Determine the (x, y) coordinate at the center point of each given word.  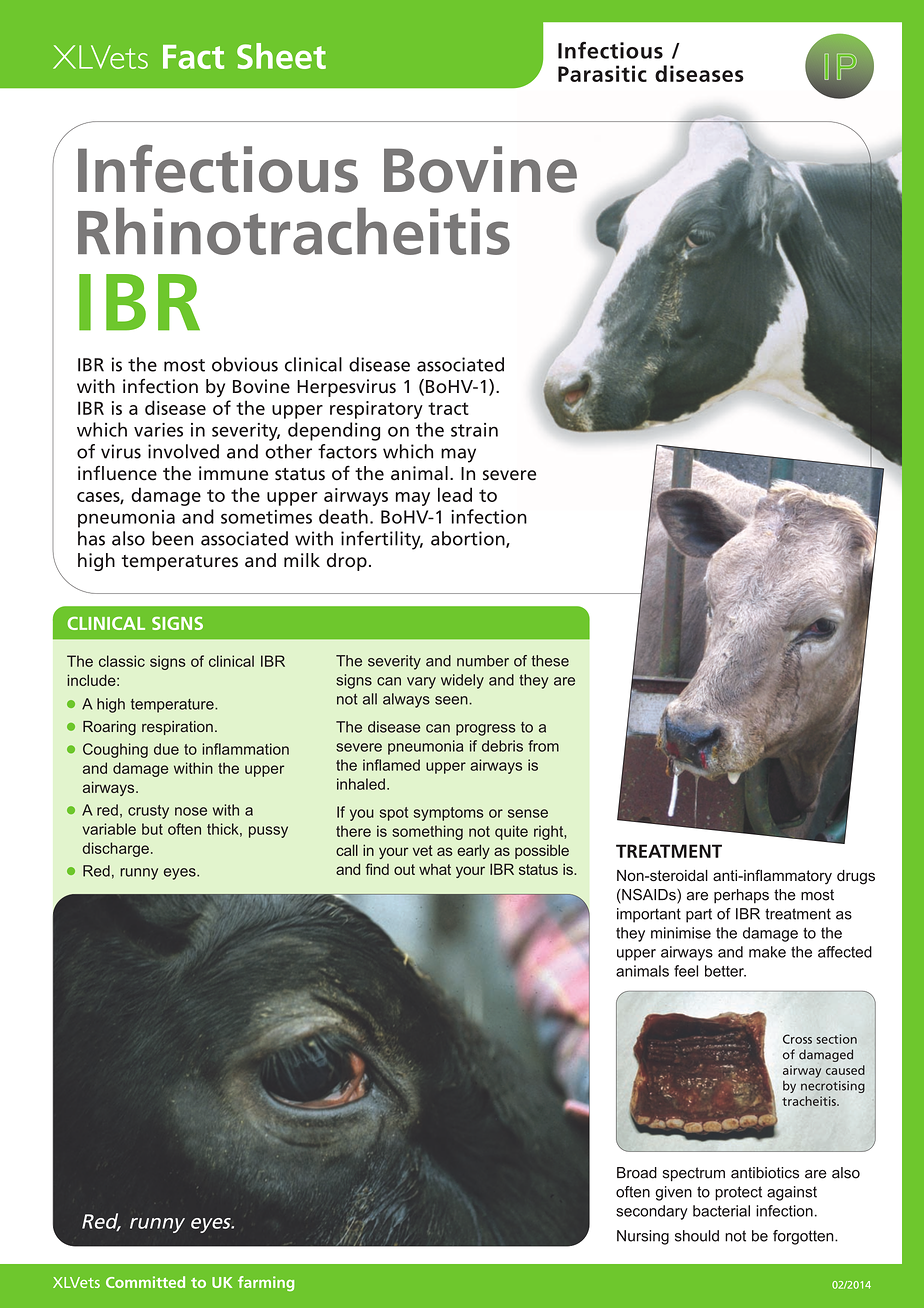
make (767, 952)
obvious (245, 364)
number (483, 661)
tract (448, 408)
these (550, 661)
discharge (116, 849)
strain (474, 430)
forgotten (804, 1237)
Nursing (643, 1237)
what (435, 869)
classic (122, 661)
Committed (145, 1282)
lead (455, 494)
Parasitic (602, 73)
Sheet (281, 56)
